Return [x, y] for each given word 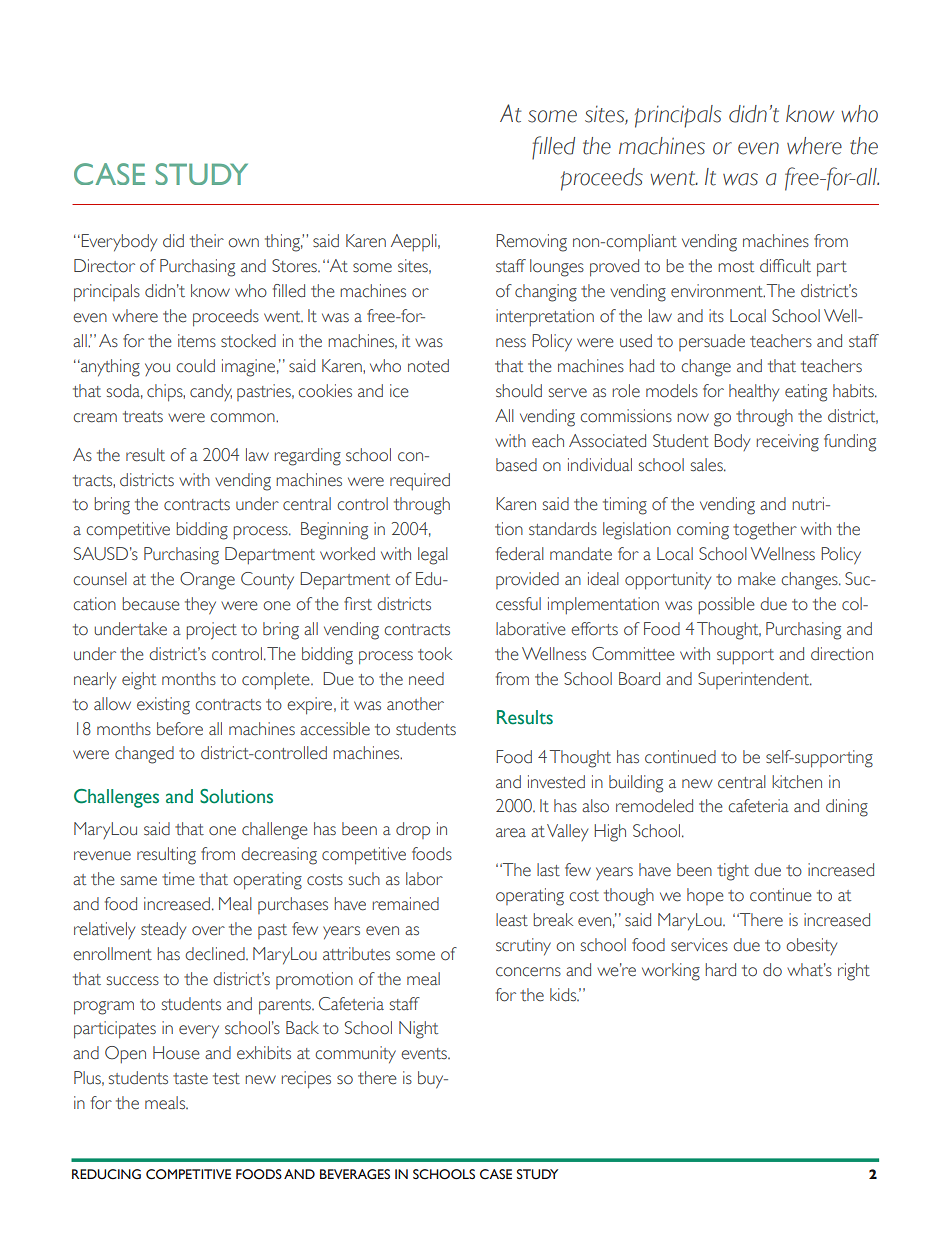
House [176, 1053]
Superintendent [755, 680]
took [435, 654]
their [207, 241]
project [212, 631]
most [736, 267]
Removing [531, 243]
